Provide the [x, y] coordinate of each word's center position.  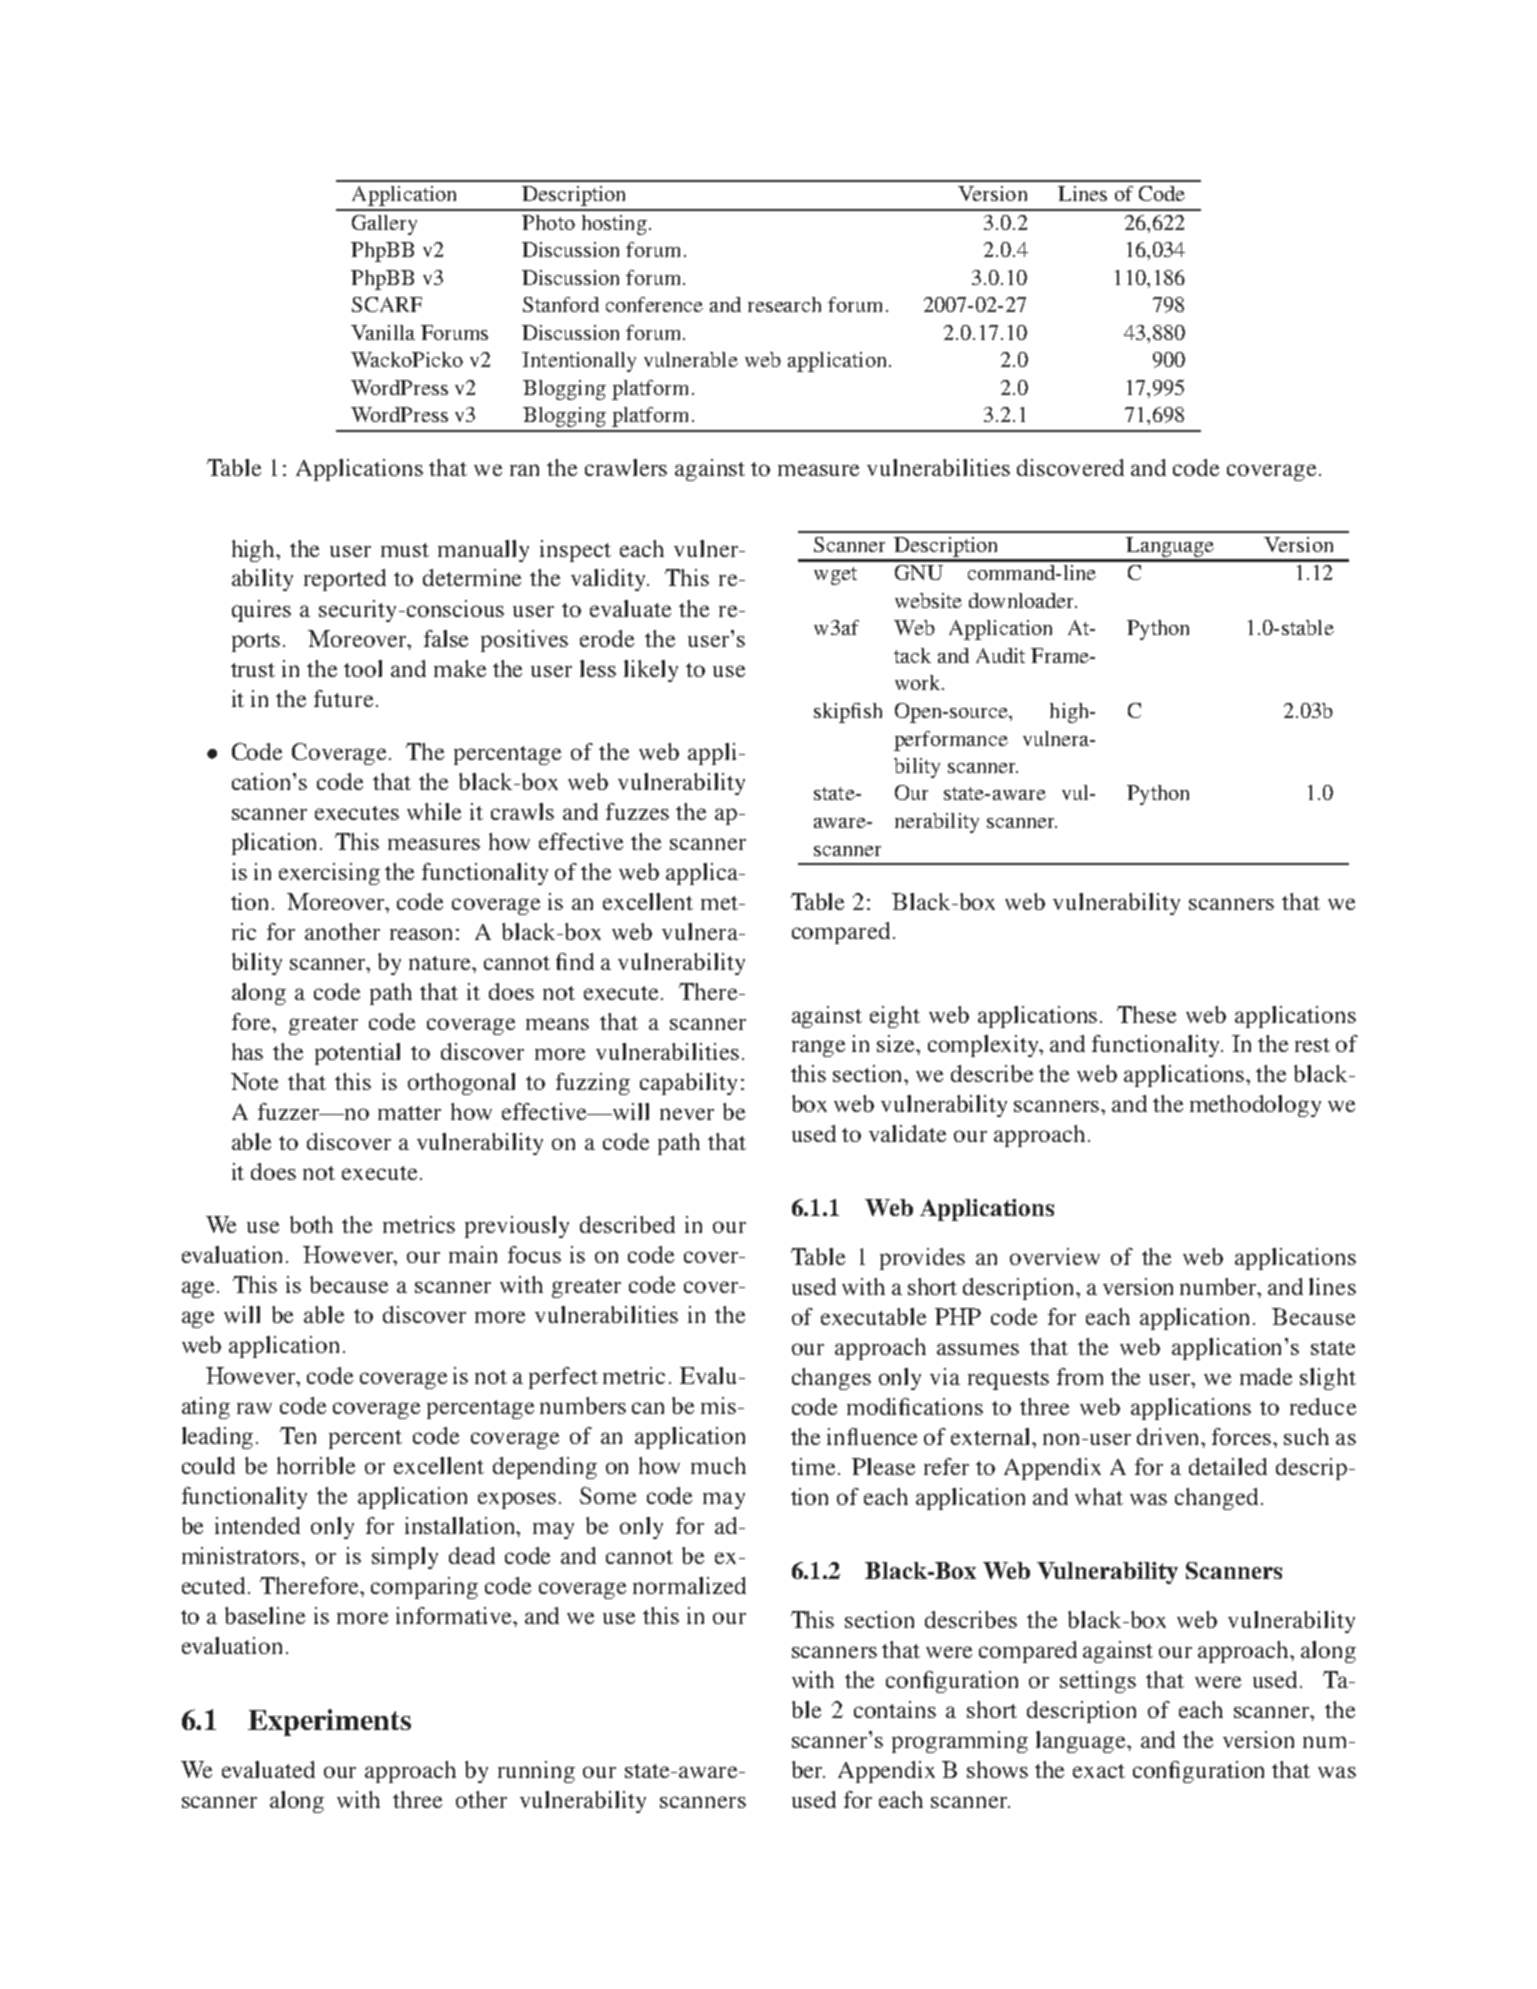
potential [357, 1054]
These [1146, 1014]
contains [895, 1709]
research [784, 304]
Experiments [329, 1722]
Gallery [384, 225]
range [818, 1048]
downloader [1022, 600]
